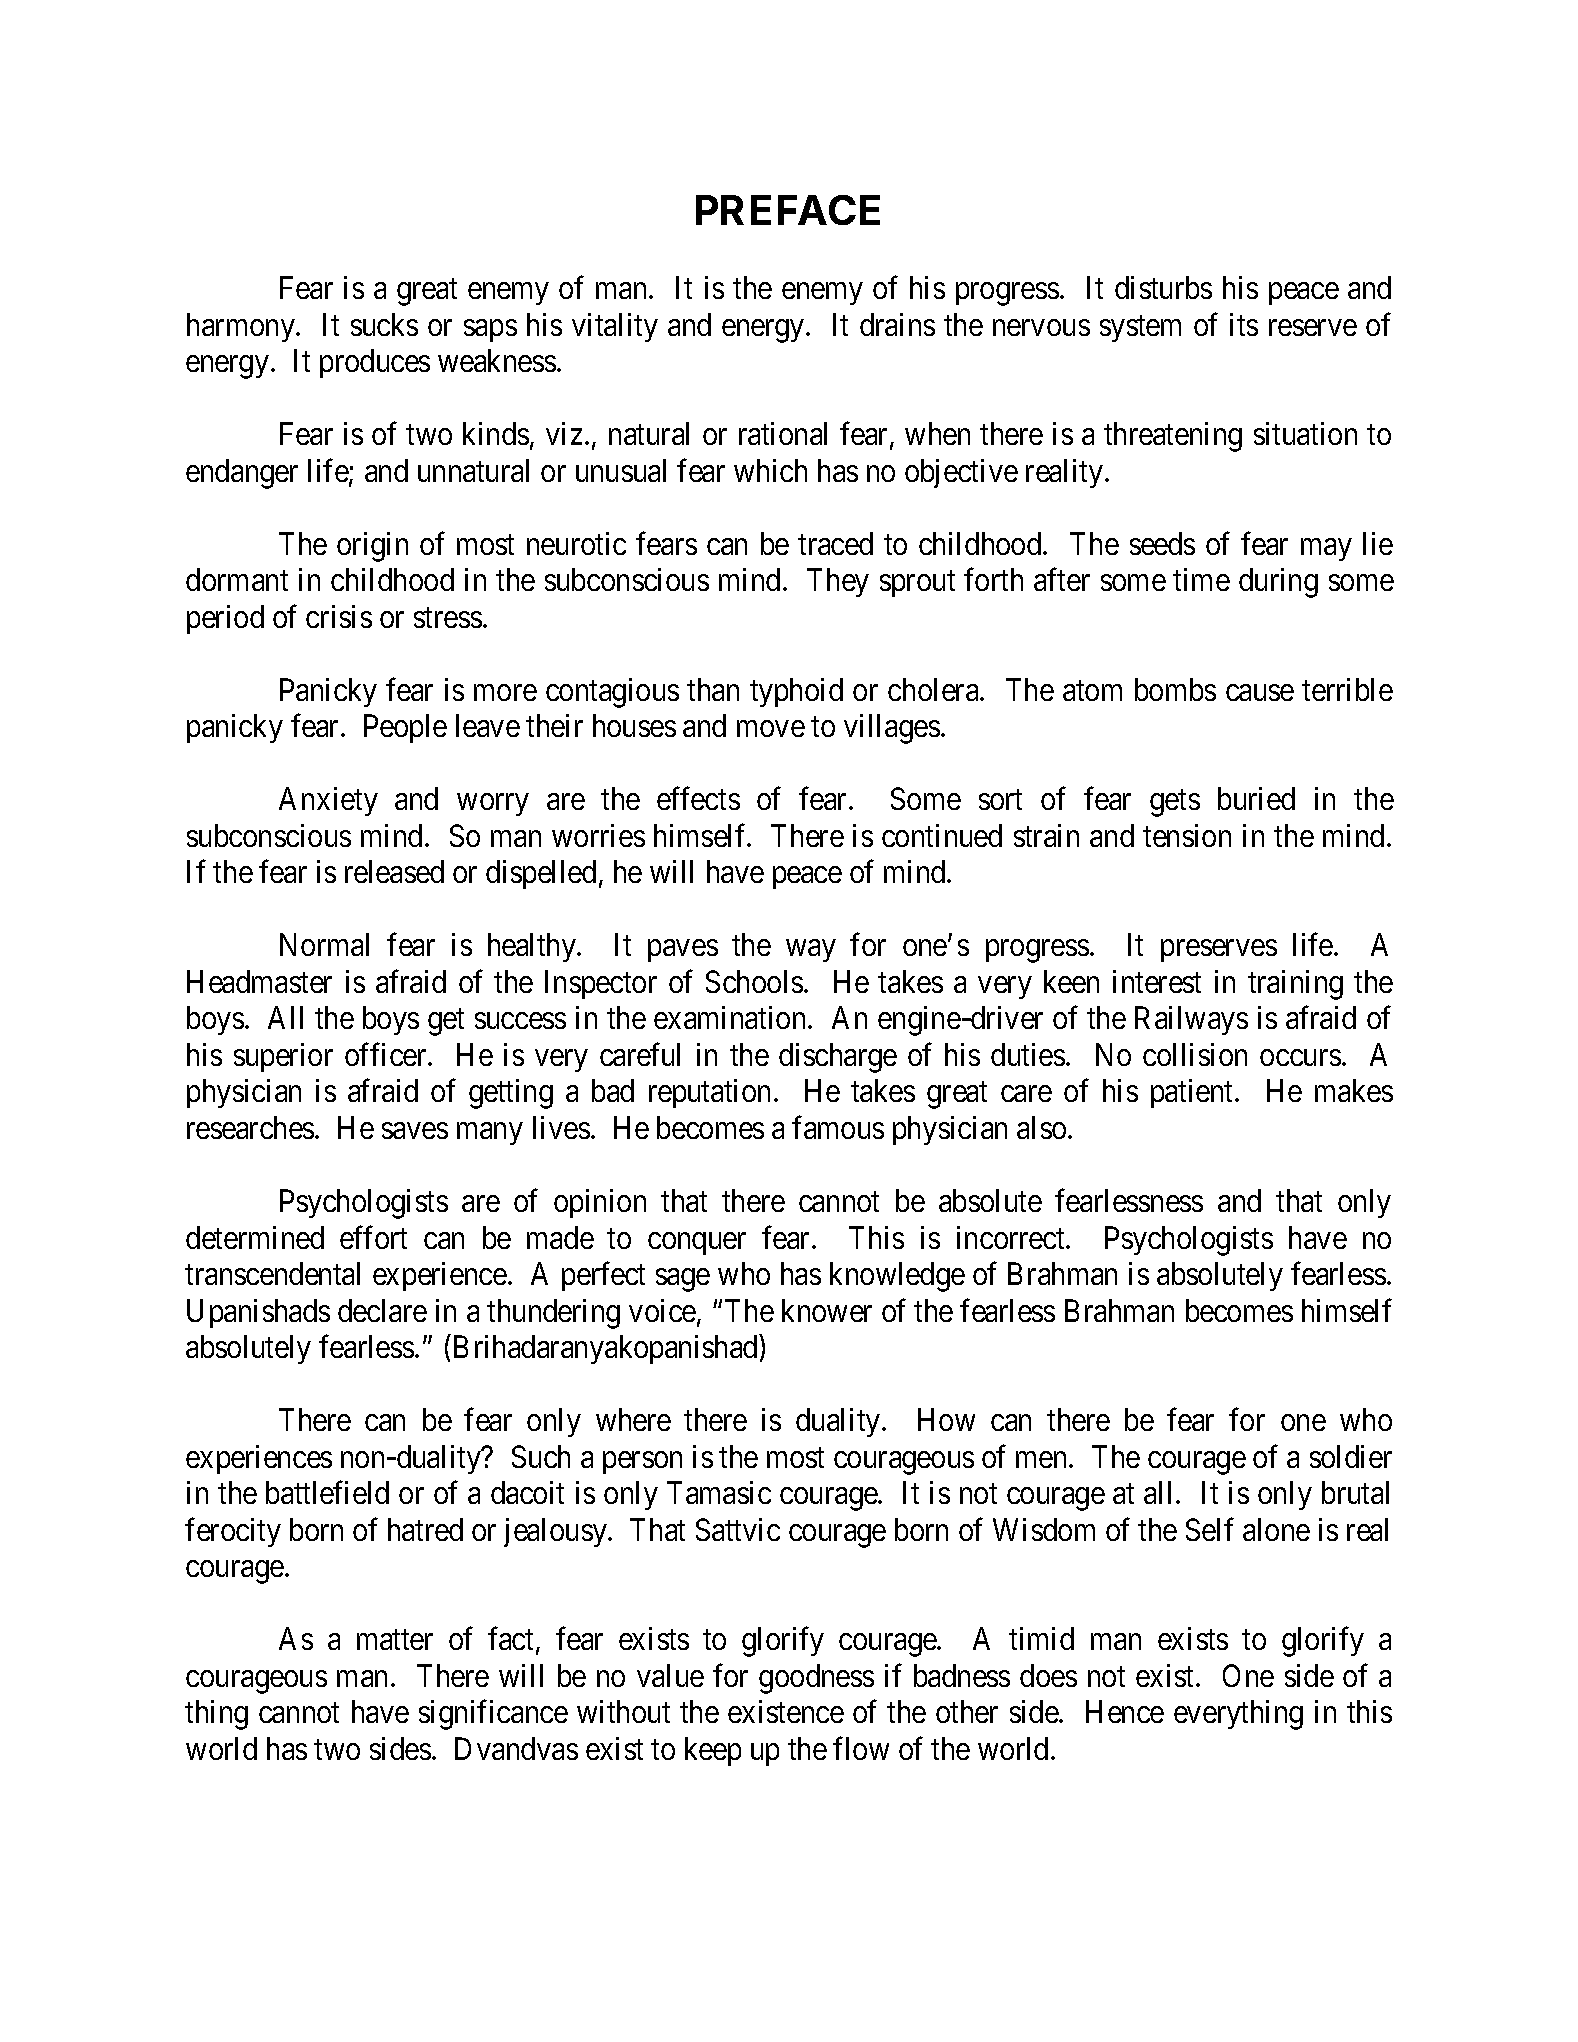 The height and width of the image is (2042, 1578). I want to click on move, so click(771, 729).
